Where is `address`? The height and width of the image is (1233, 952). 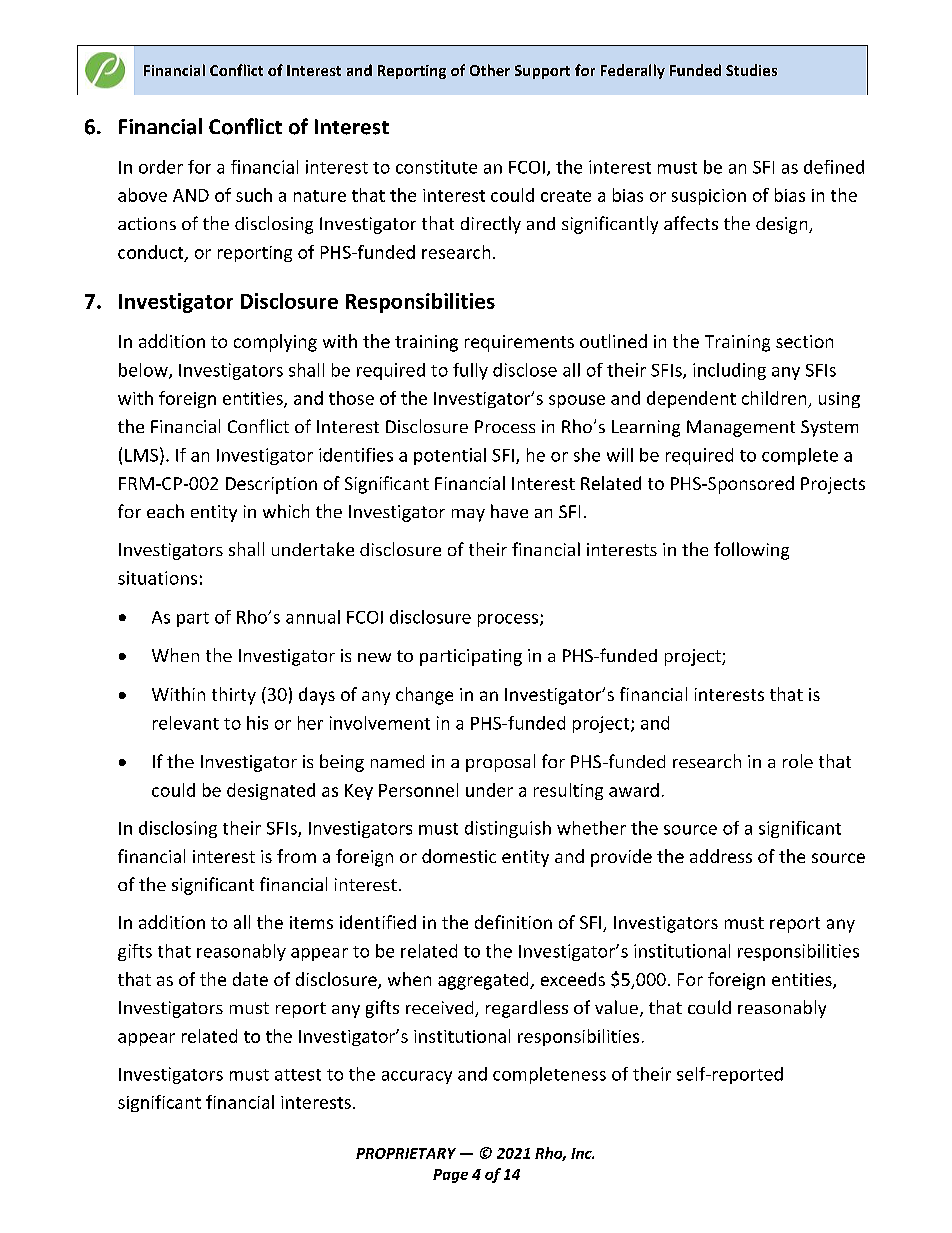
address is located at coordinates (721, 856).
